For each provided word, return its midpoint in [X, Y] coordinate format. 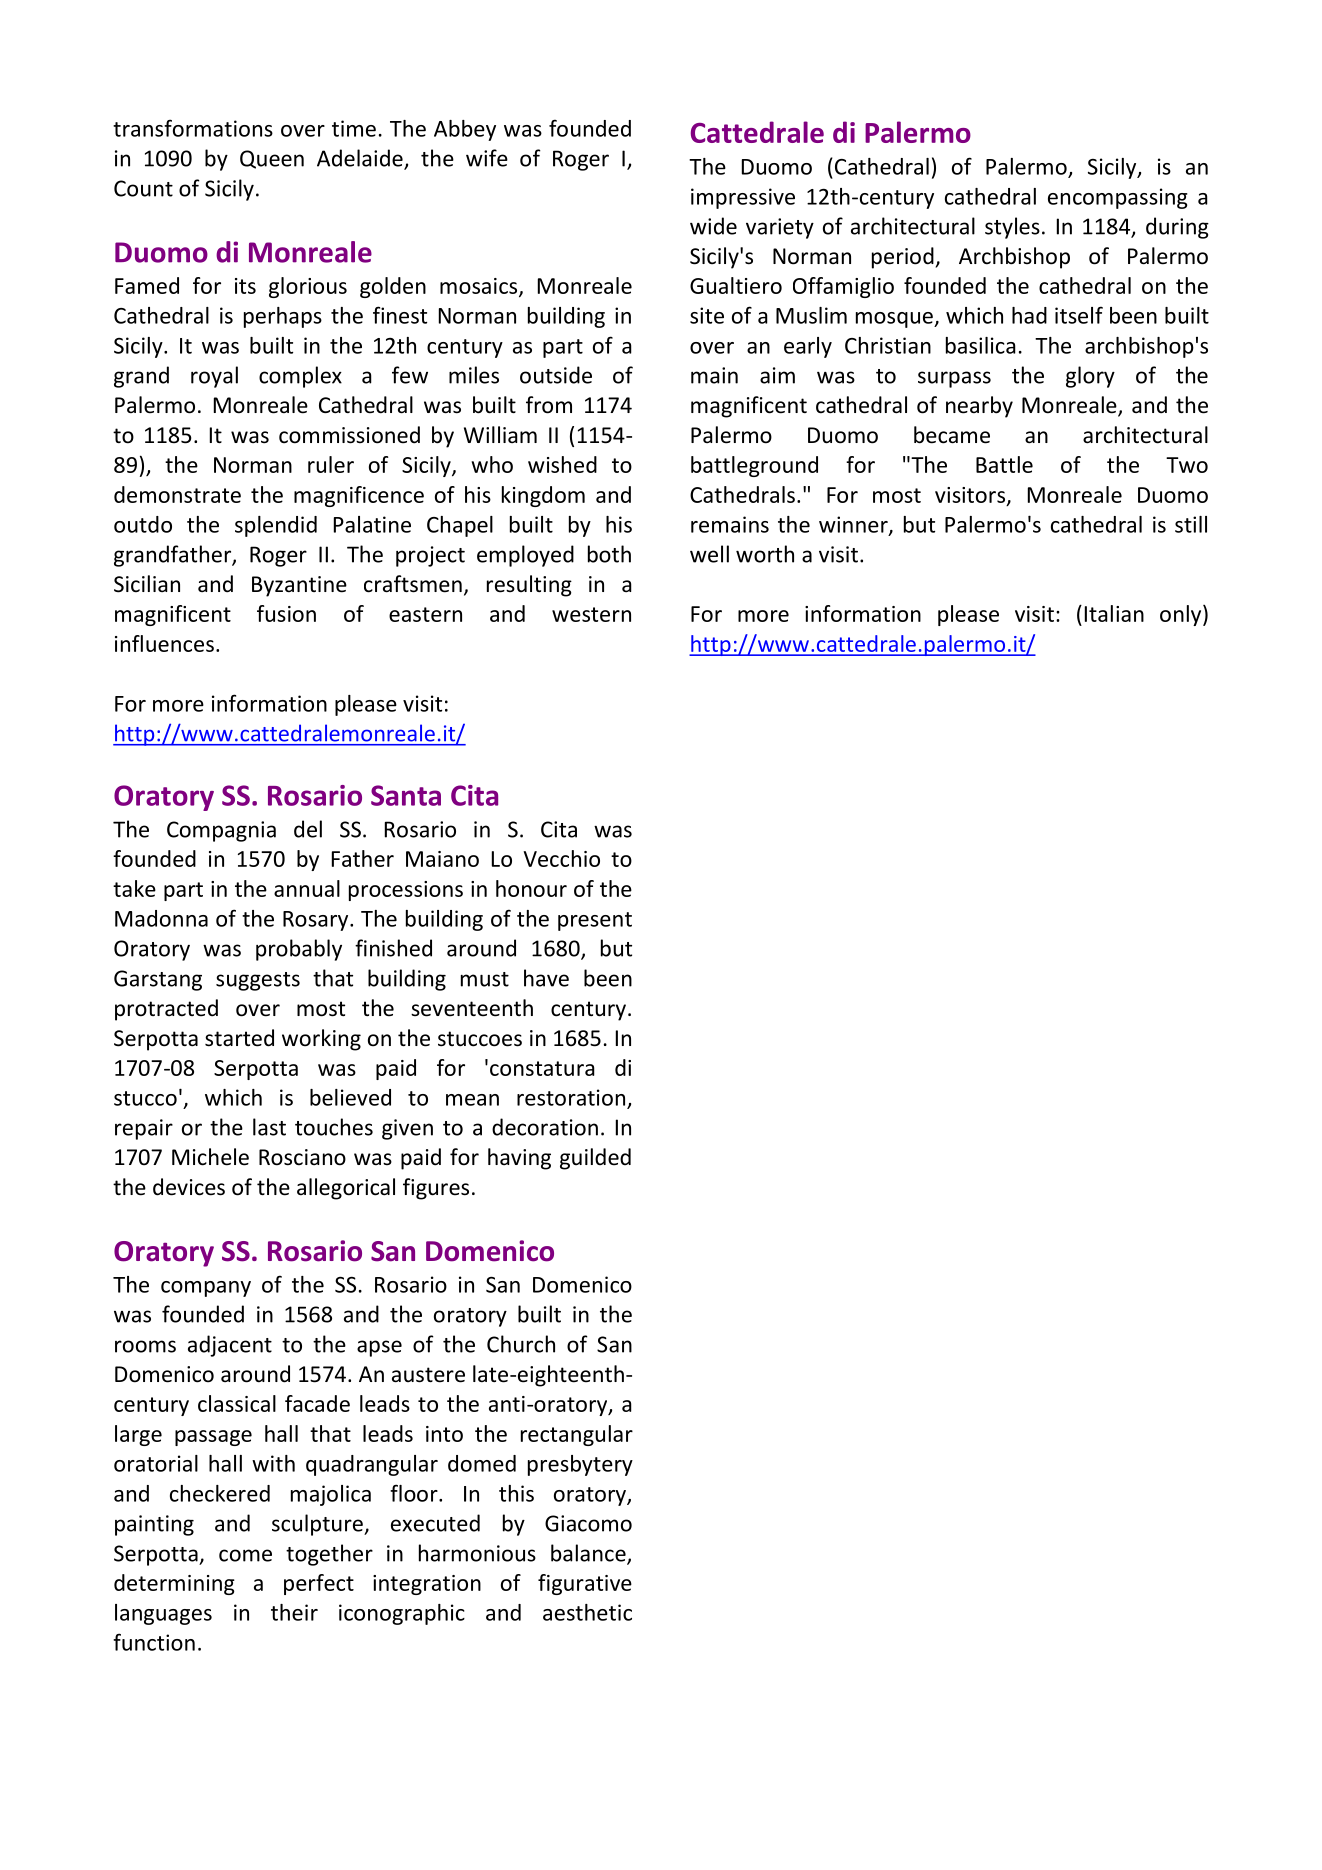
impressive [743, 198]
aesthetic [587, 1612]
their [294, 1612]
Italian [1114, 613]
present [595, 921]
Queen [272, 159]
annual [307, 888]
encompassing [1118, 198]
